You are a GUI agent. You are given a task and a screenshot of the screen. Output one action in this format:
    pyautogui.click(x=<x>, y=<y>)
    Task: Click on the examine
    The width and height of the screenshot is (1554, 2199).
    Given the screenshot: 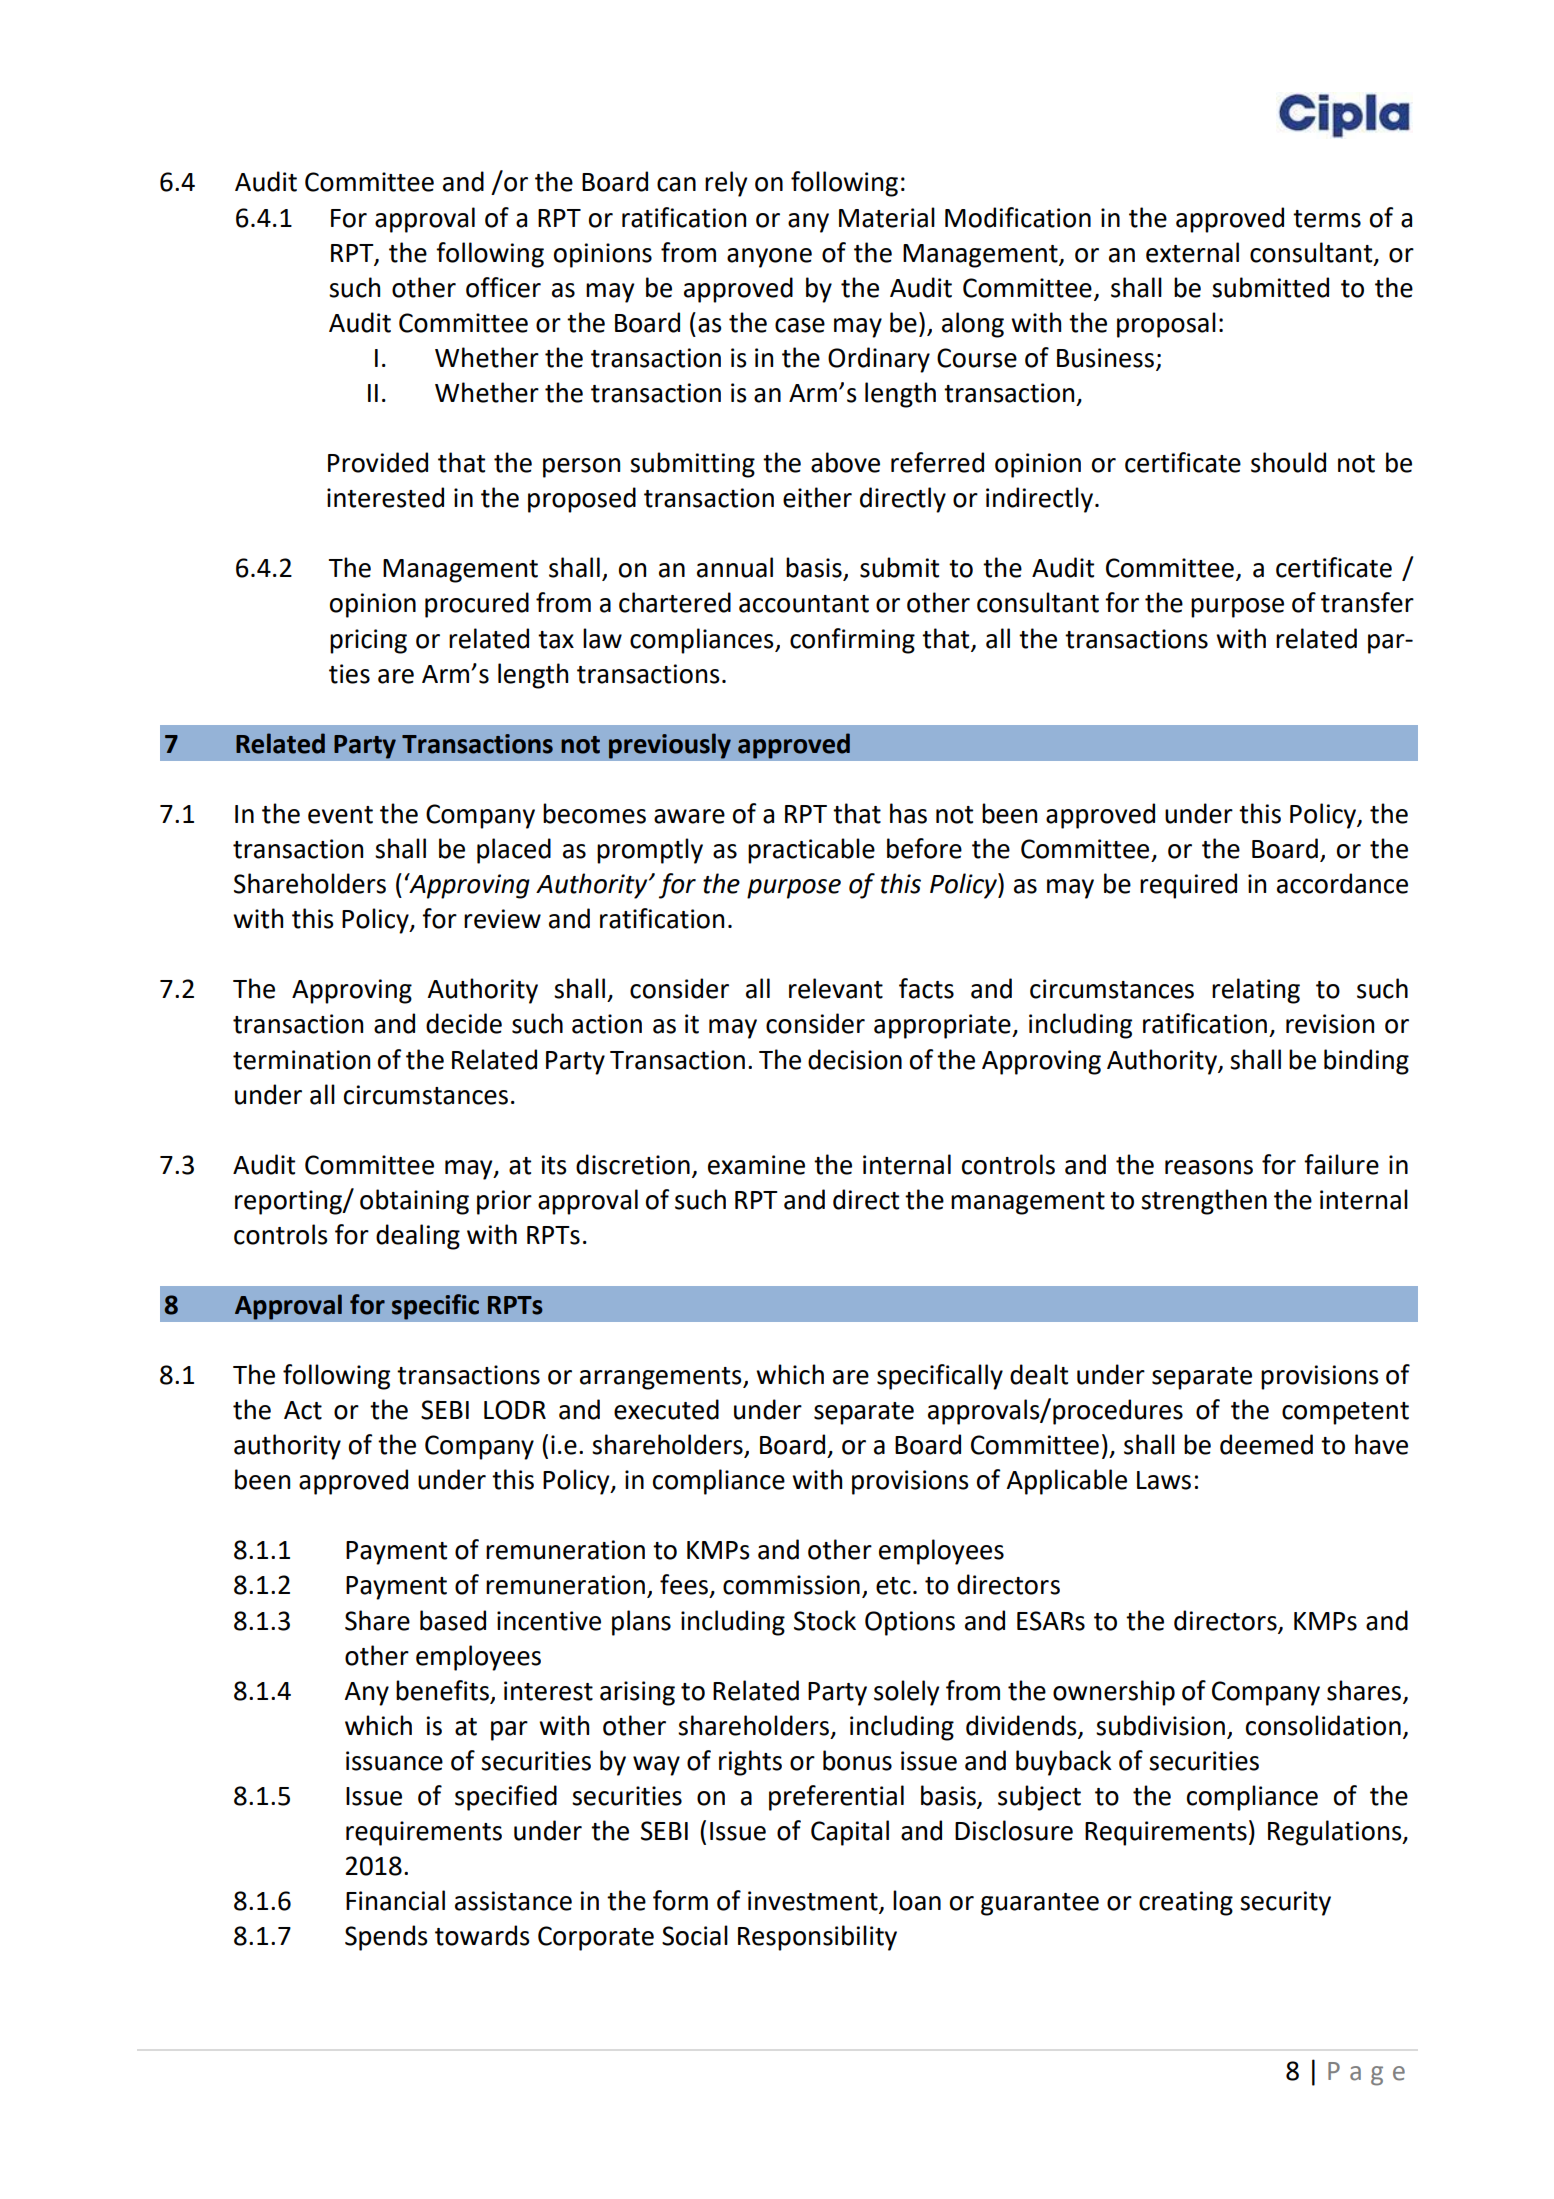 What is the action you would take?
    pyautogui.click(x=756, y=1165)
